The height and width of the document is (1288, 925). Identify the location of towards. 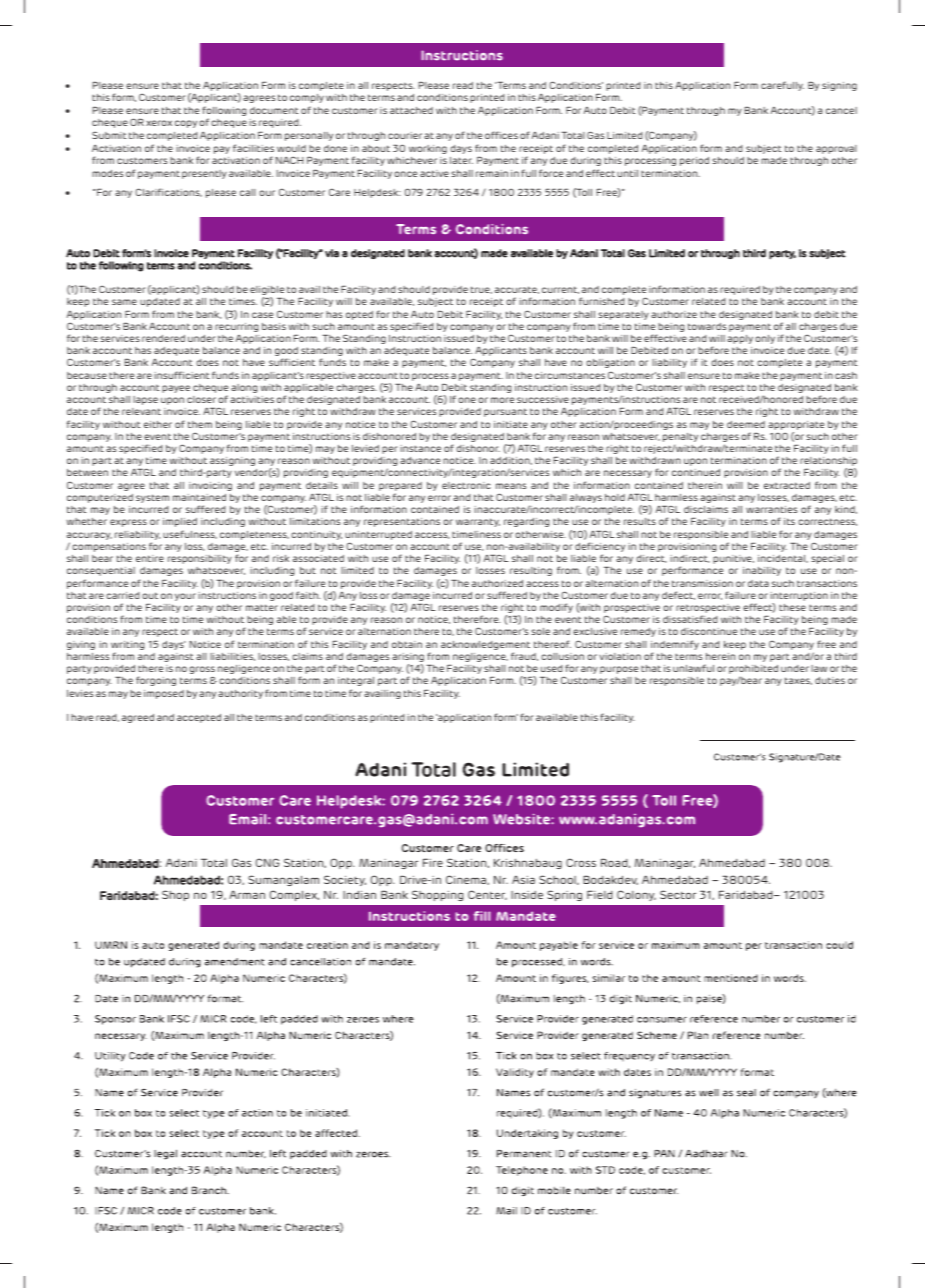
(707, 326).
